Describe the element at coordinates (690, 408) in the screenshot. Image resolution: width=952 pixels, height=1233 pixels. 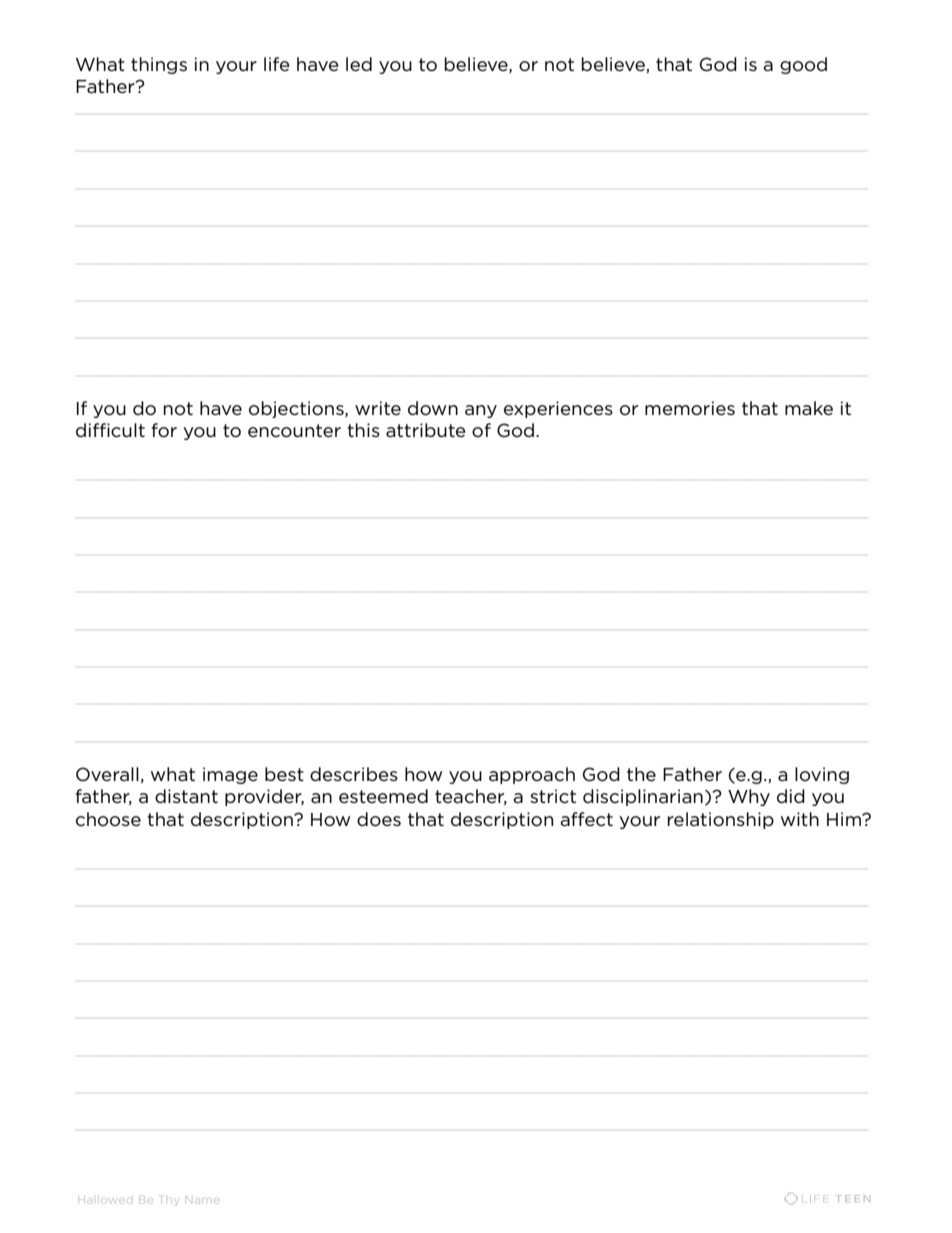
I see `memories` at that location.
